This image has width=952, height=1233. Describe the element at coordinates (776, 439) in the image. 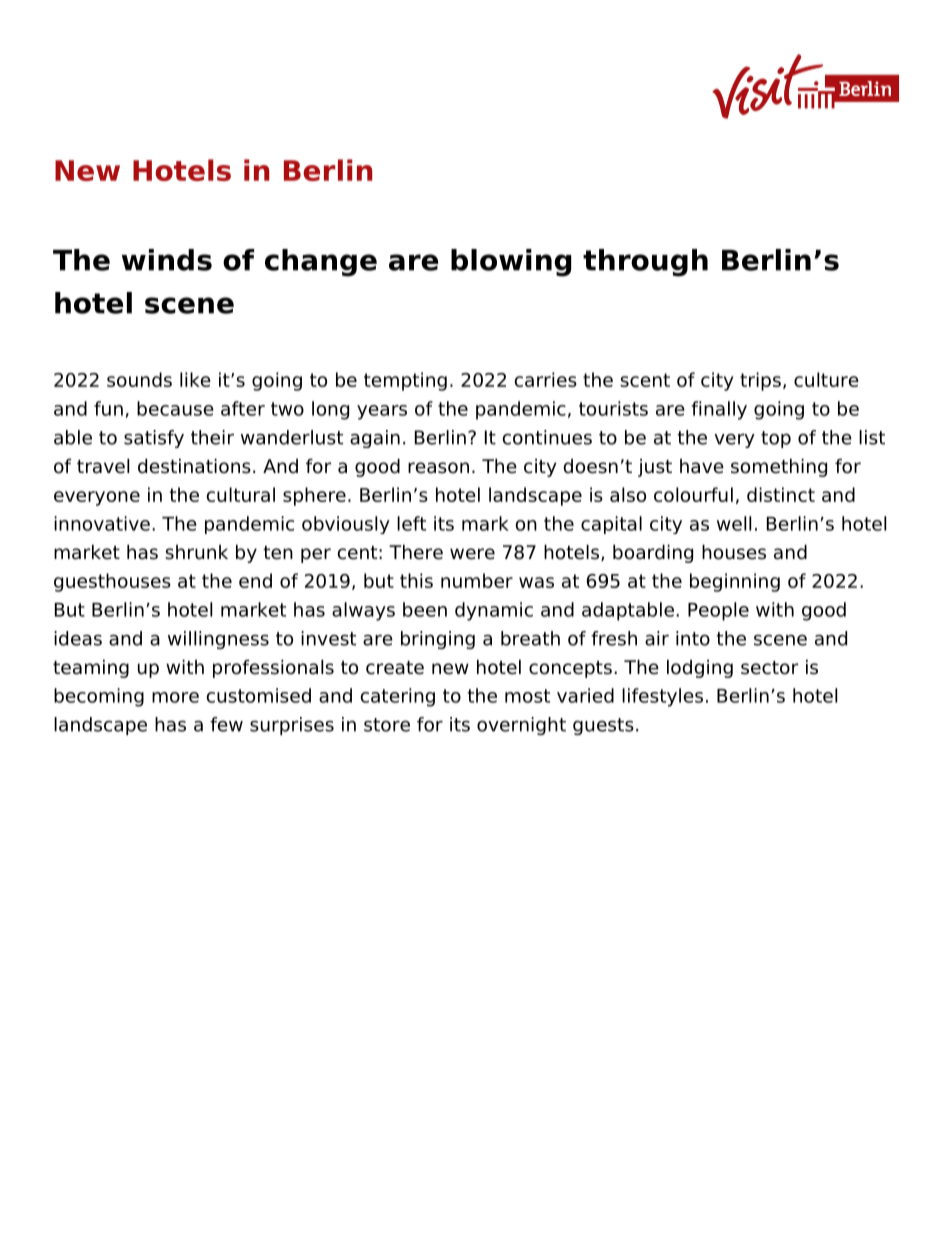

I see `top` at that location.
